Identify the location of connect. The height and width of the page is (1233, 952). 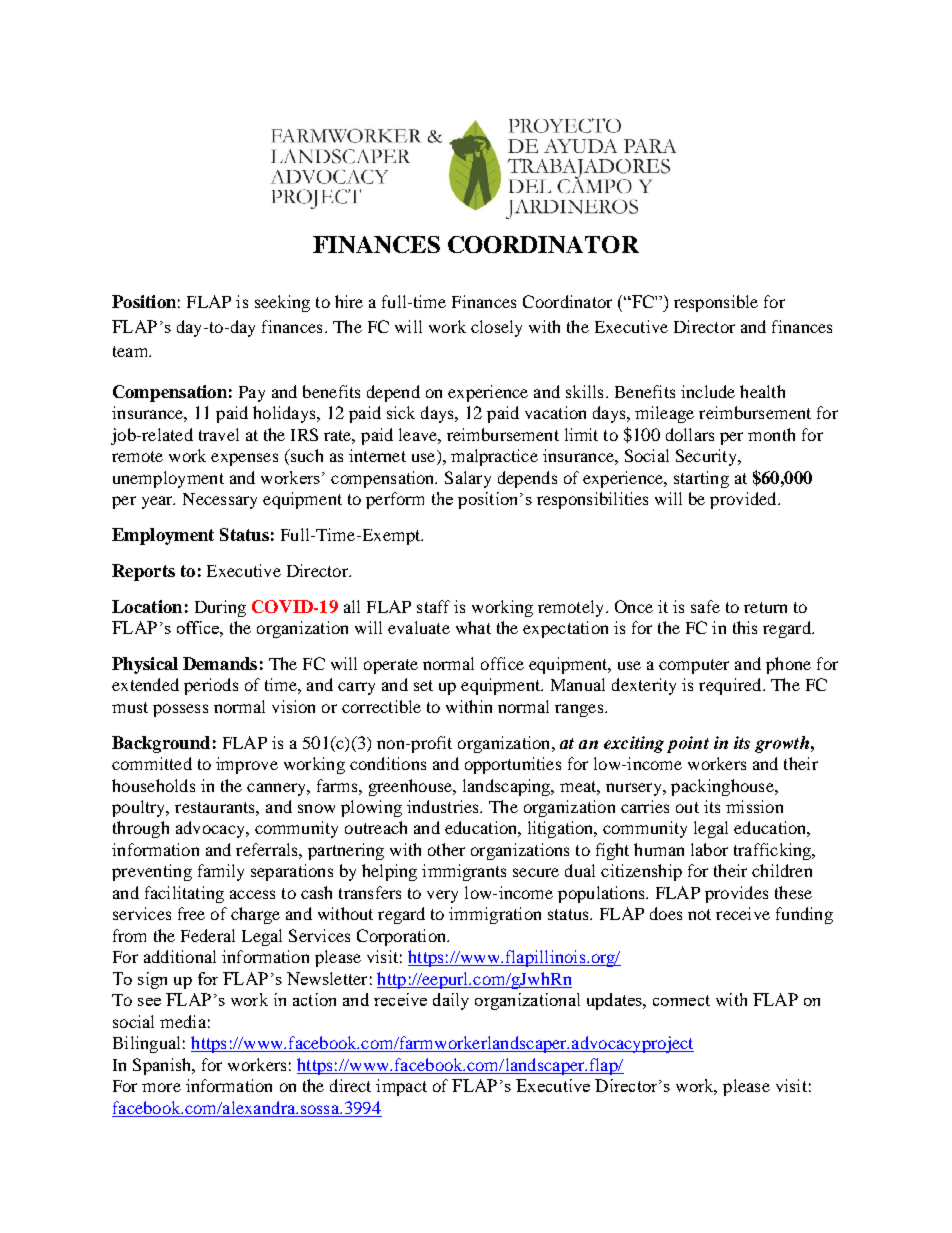
(681, 1000).
